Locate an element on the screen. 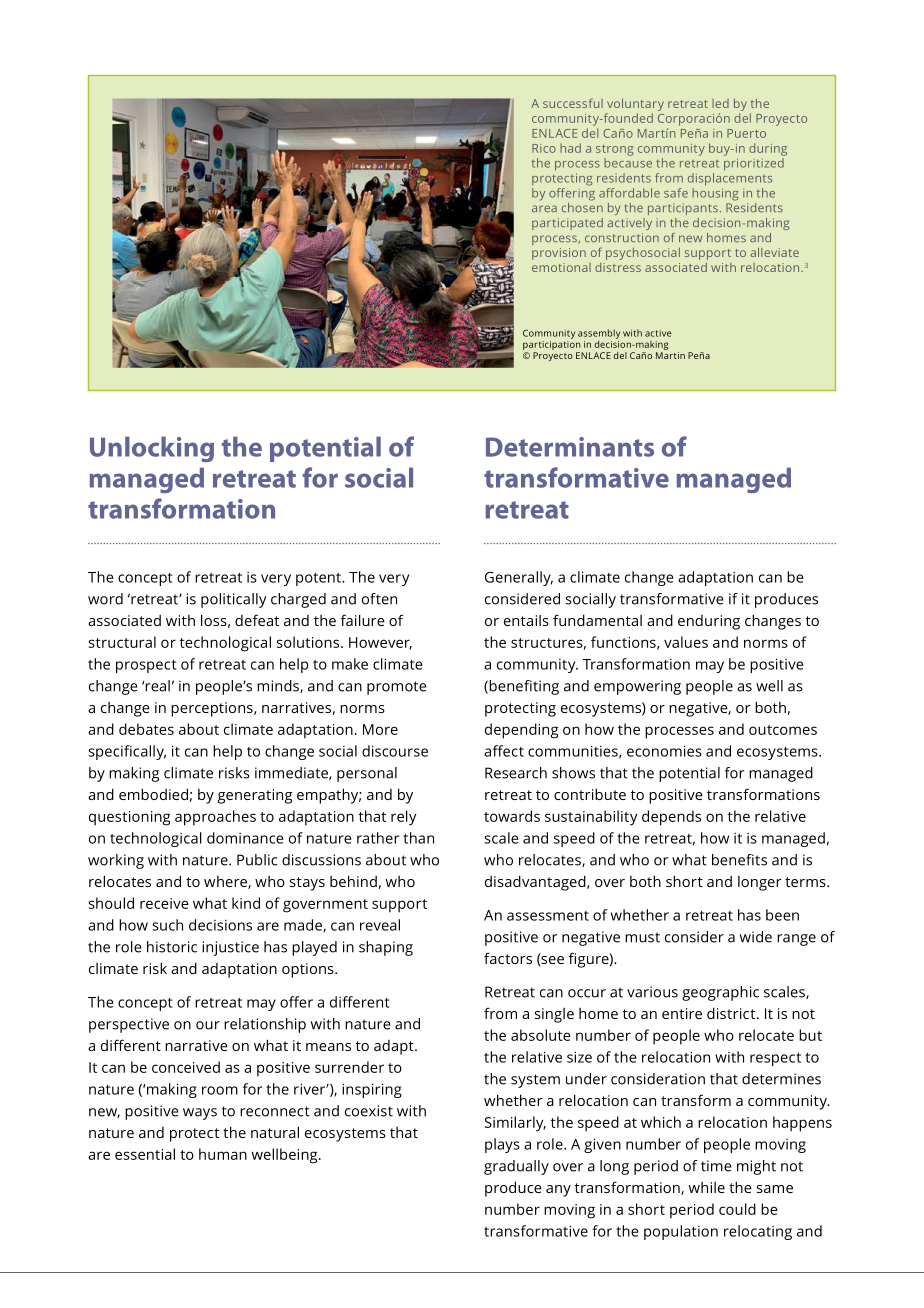  than is located at coordinates (418, 838).
